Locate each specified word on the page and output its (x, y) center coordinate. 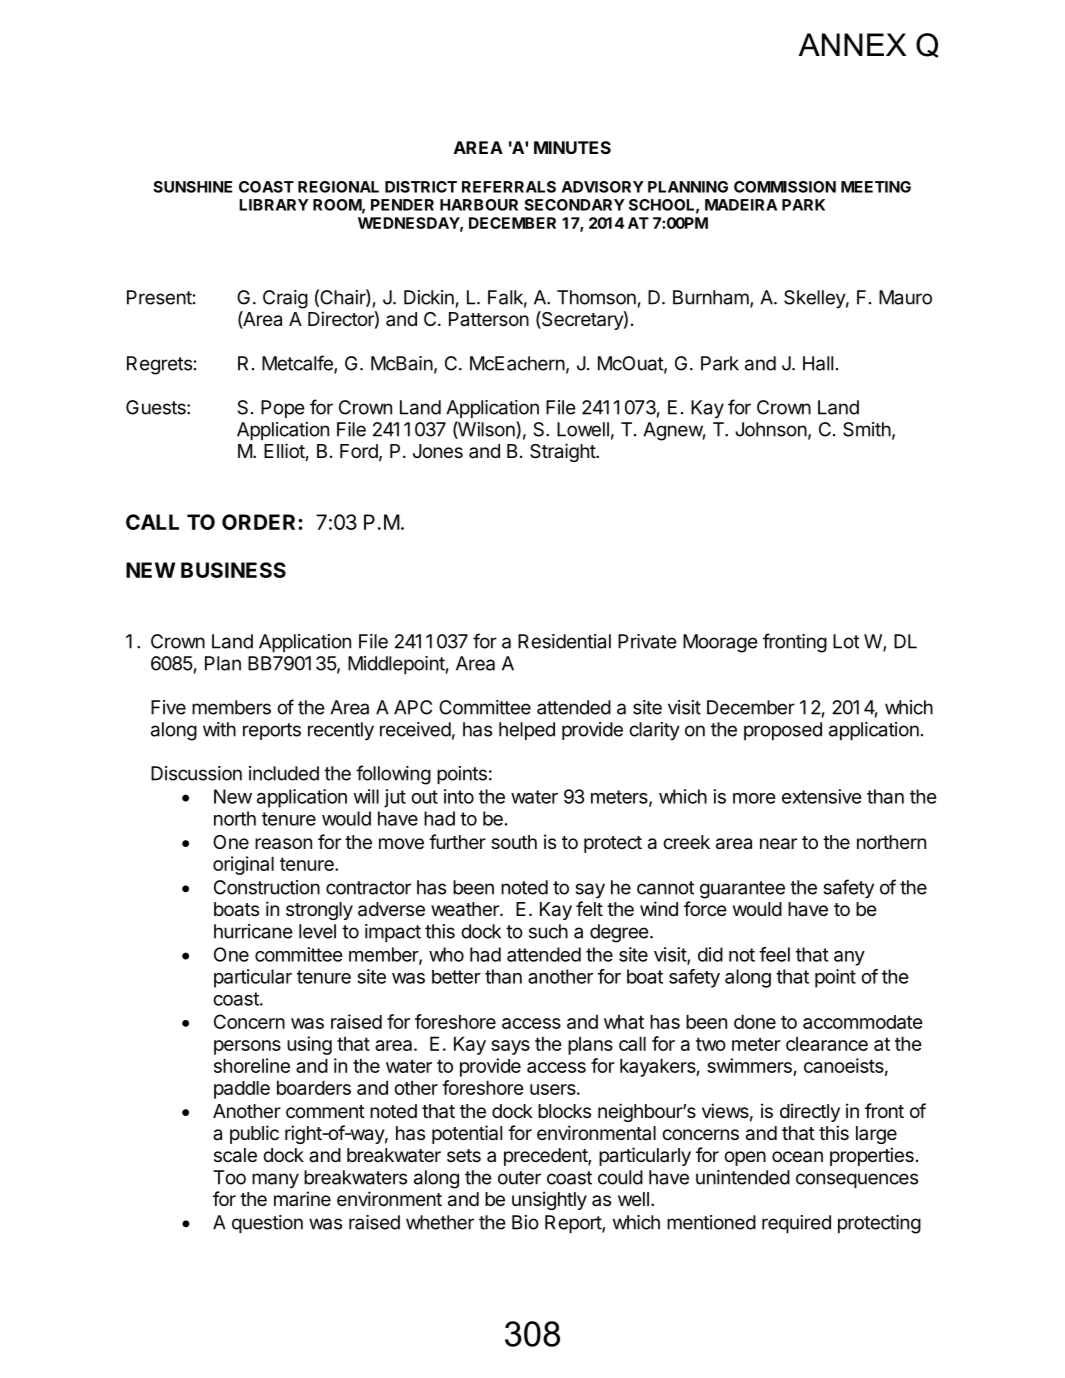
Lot (846, 641)
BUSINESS (233, 570)
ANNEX (852, 44)
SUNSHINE (192, 187)
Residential (564, 641)
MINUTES (572, 147)
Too (229, 1177)
